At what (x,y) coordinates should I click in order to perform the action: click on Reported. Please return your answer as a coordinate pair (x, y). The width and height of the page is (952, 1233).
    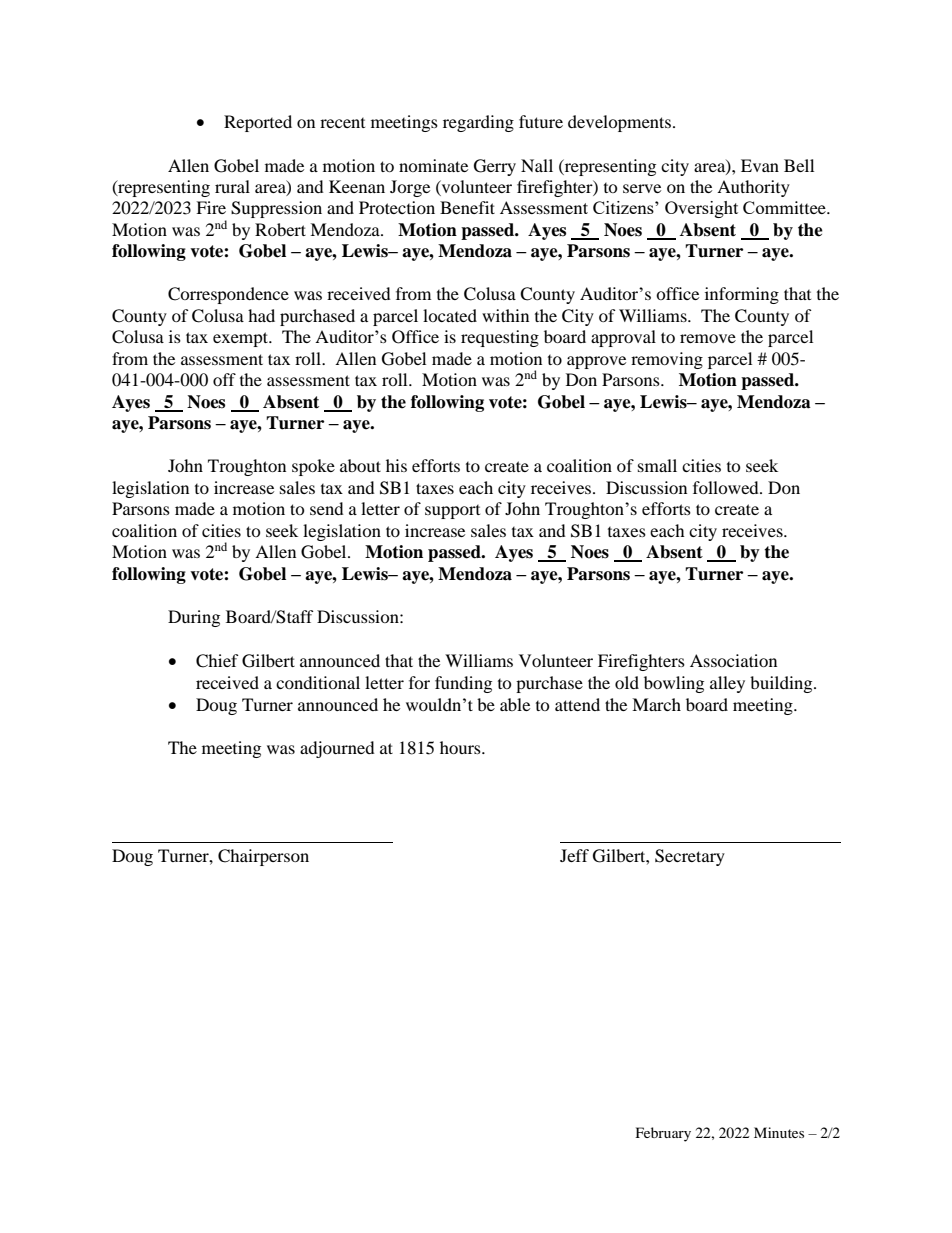
    Looking at the image, I should click on (258, 123).
